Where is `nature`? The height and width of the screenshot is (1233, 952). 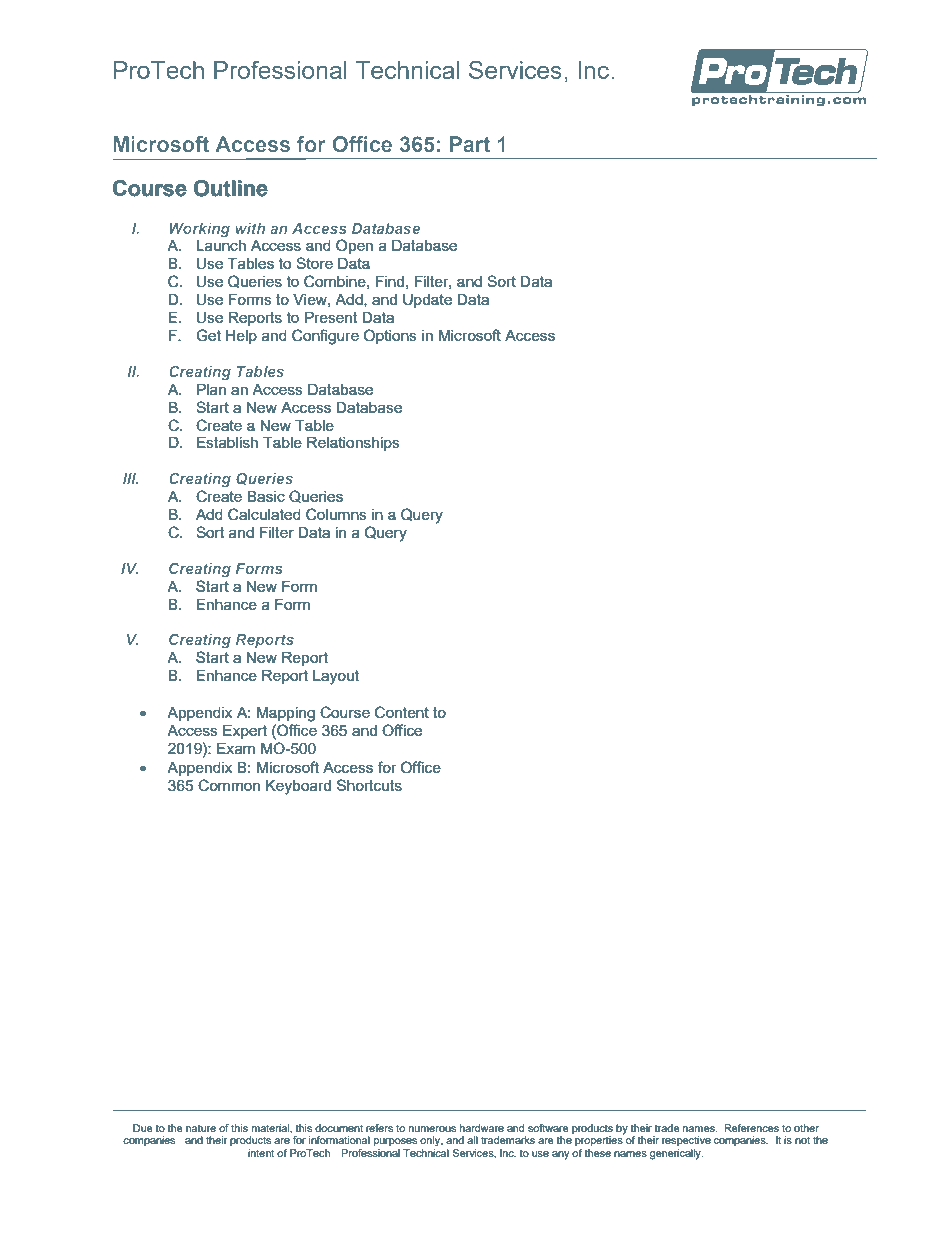 nature is located at coordinates (201, 1128).
